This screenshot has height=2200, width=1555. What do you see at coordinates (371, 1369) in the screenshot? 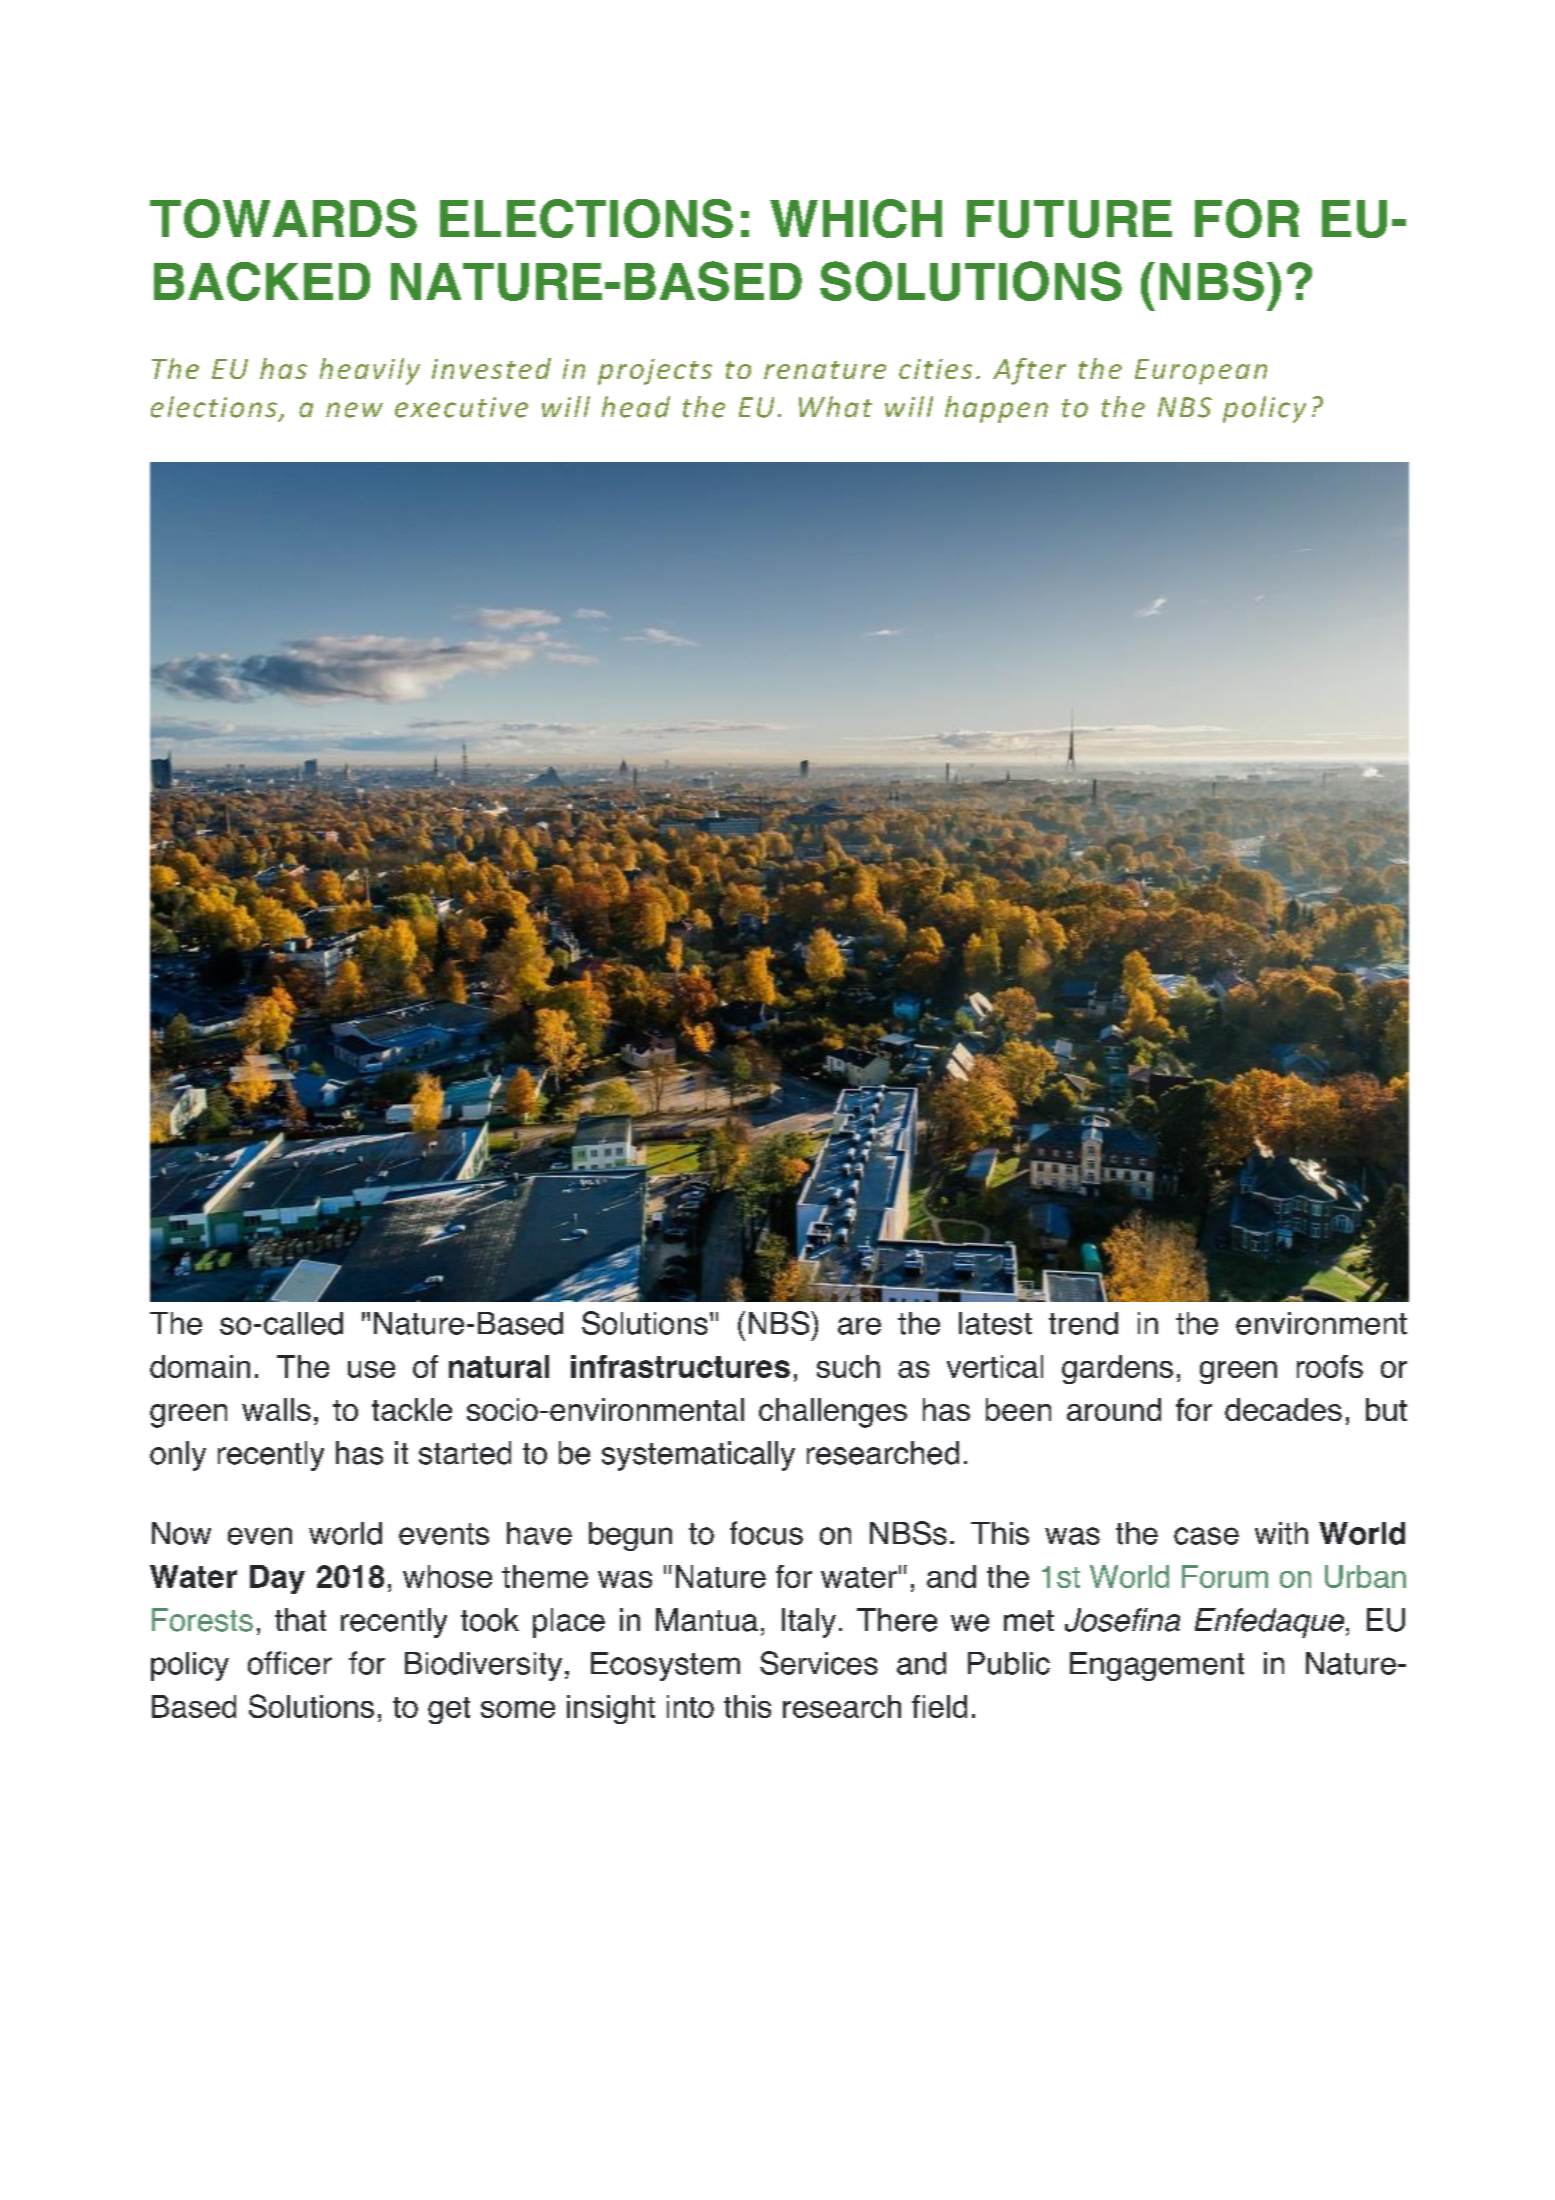
I see `use` at bounding box center [371, 1369].
